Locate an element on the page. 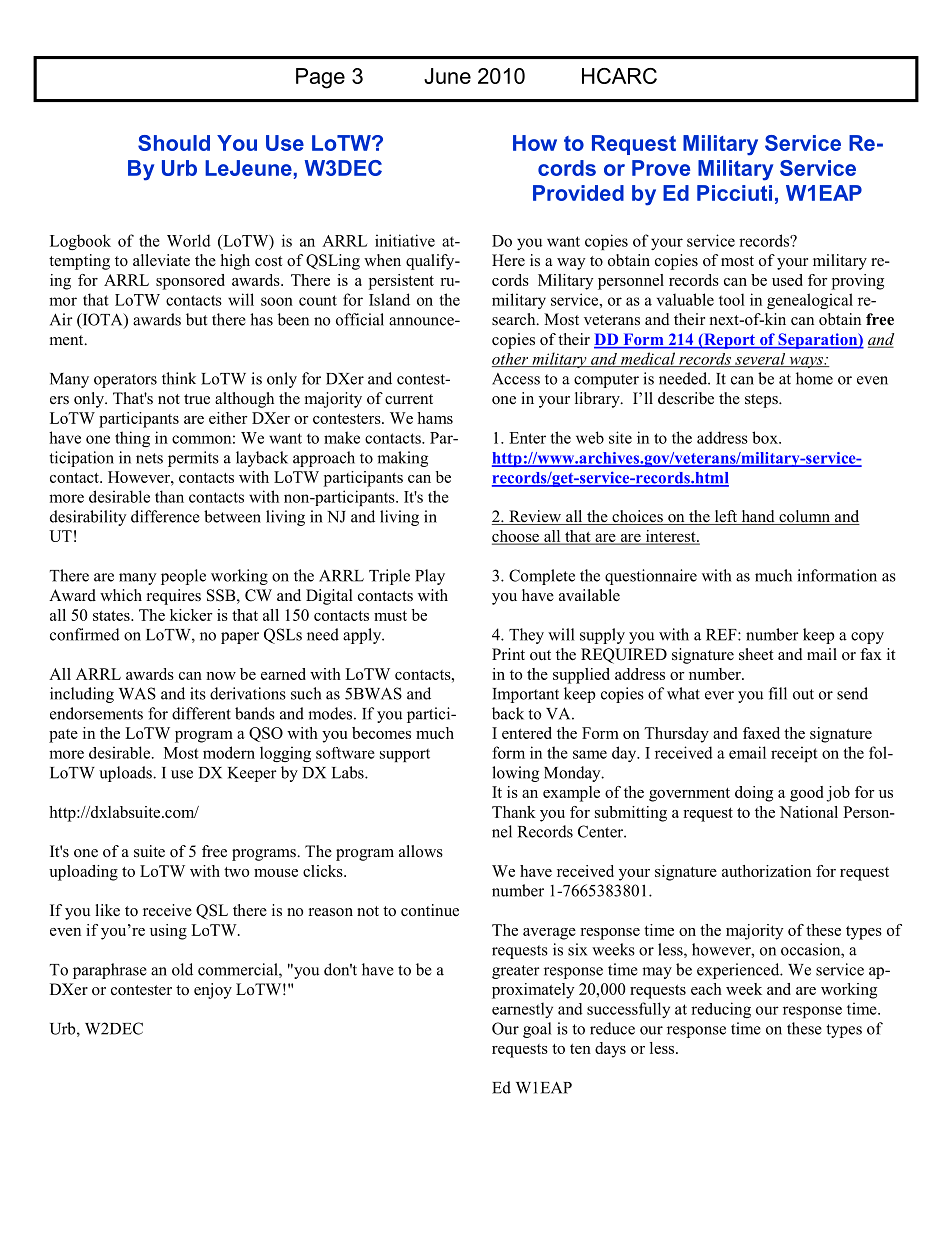 This page has height=1233, width=952. earnestly is located at coordinates (522, 1010).
